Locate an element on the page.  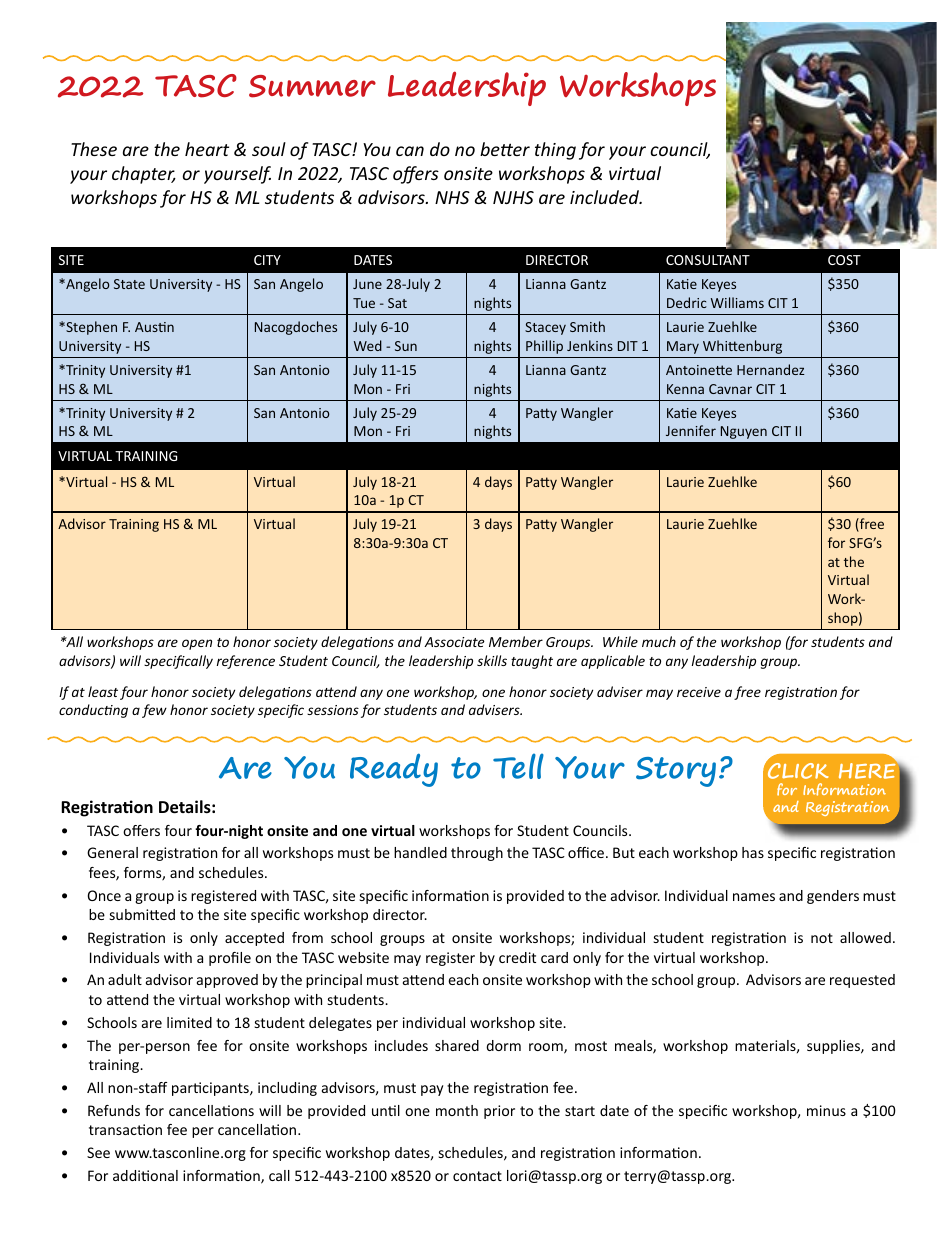
names is located at coordinates (754, 897).
